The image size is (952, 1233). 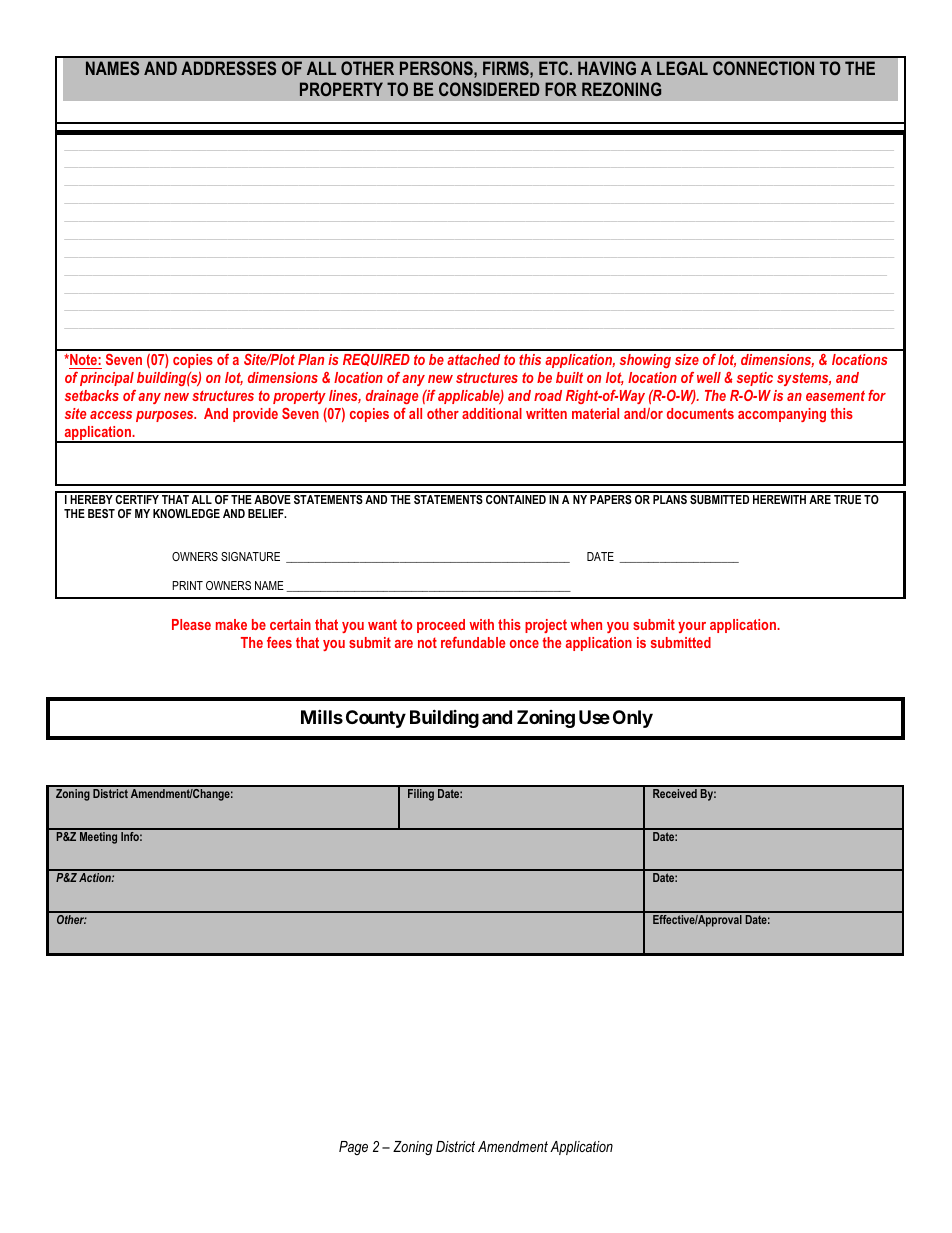 What do you see at coordinates (353, 1148) in the screenshot?
I see `Page` at bounding box center [353, 1148].
